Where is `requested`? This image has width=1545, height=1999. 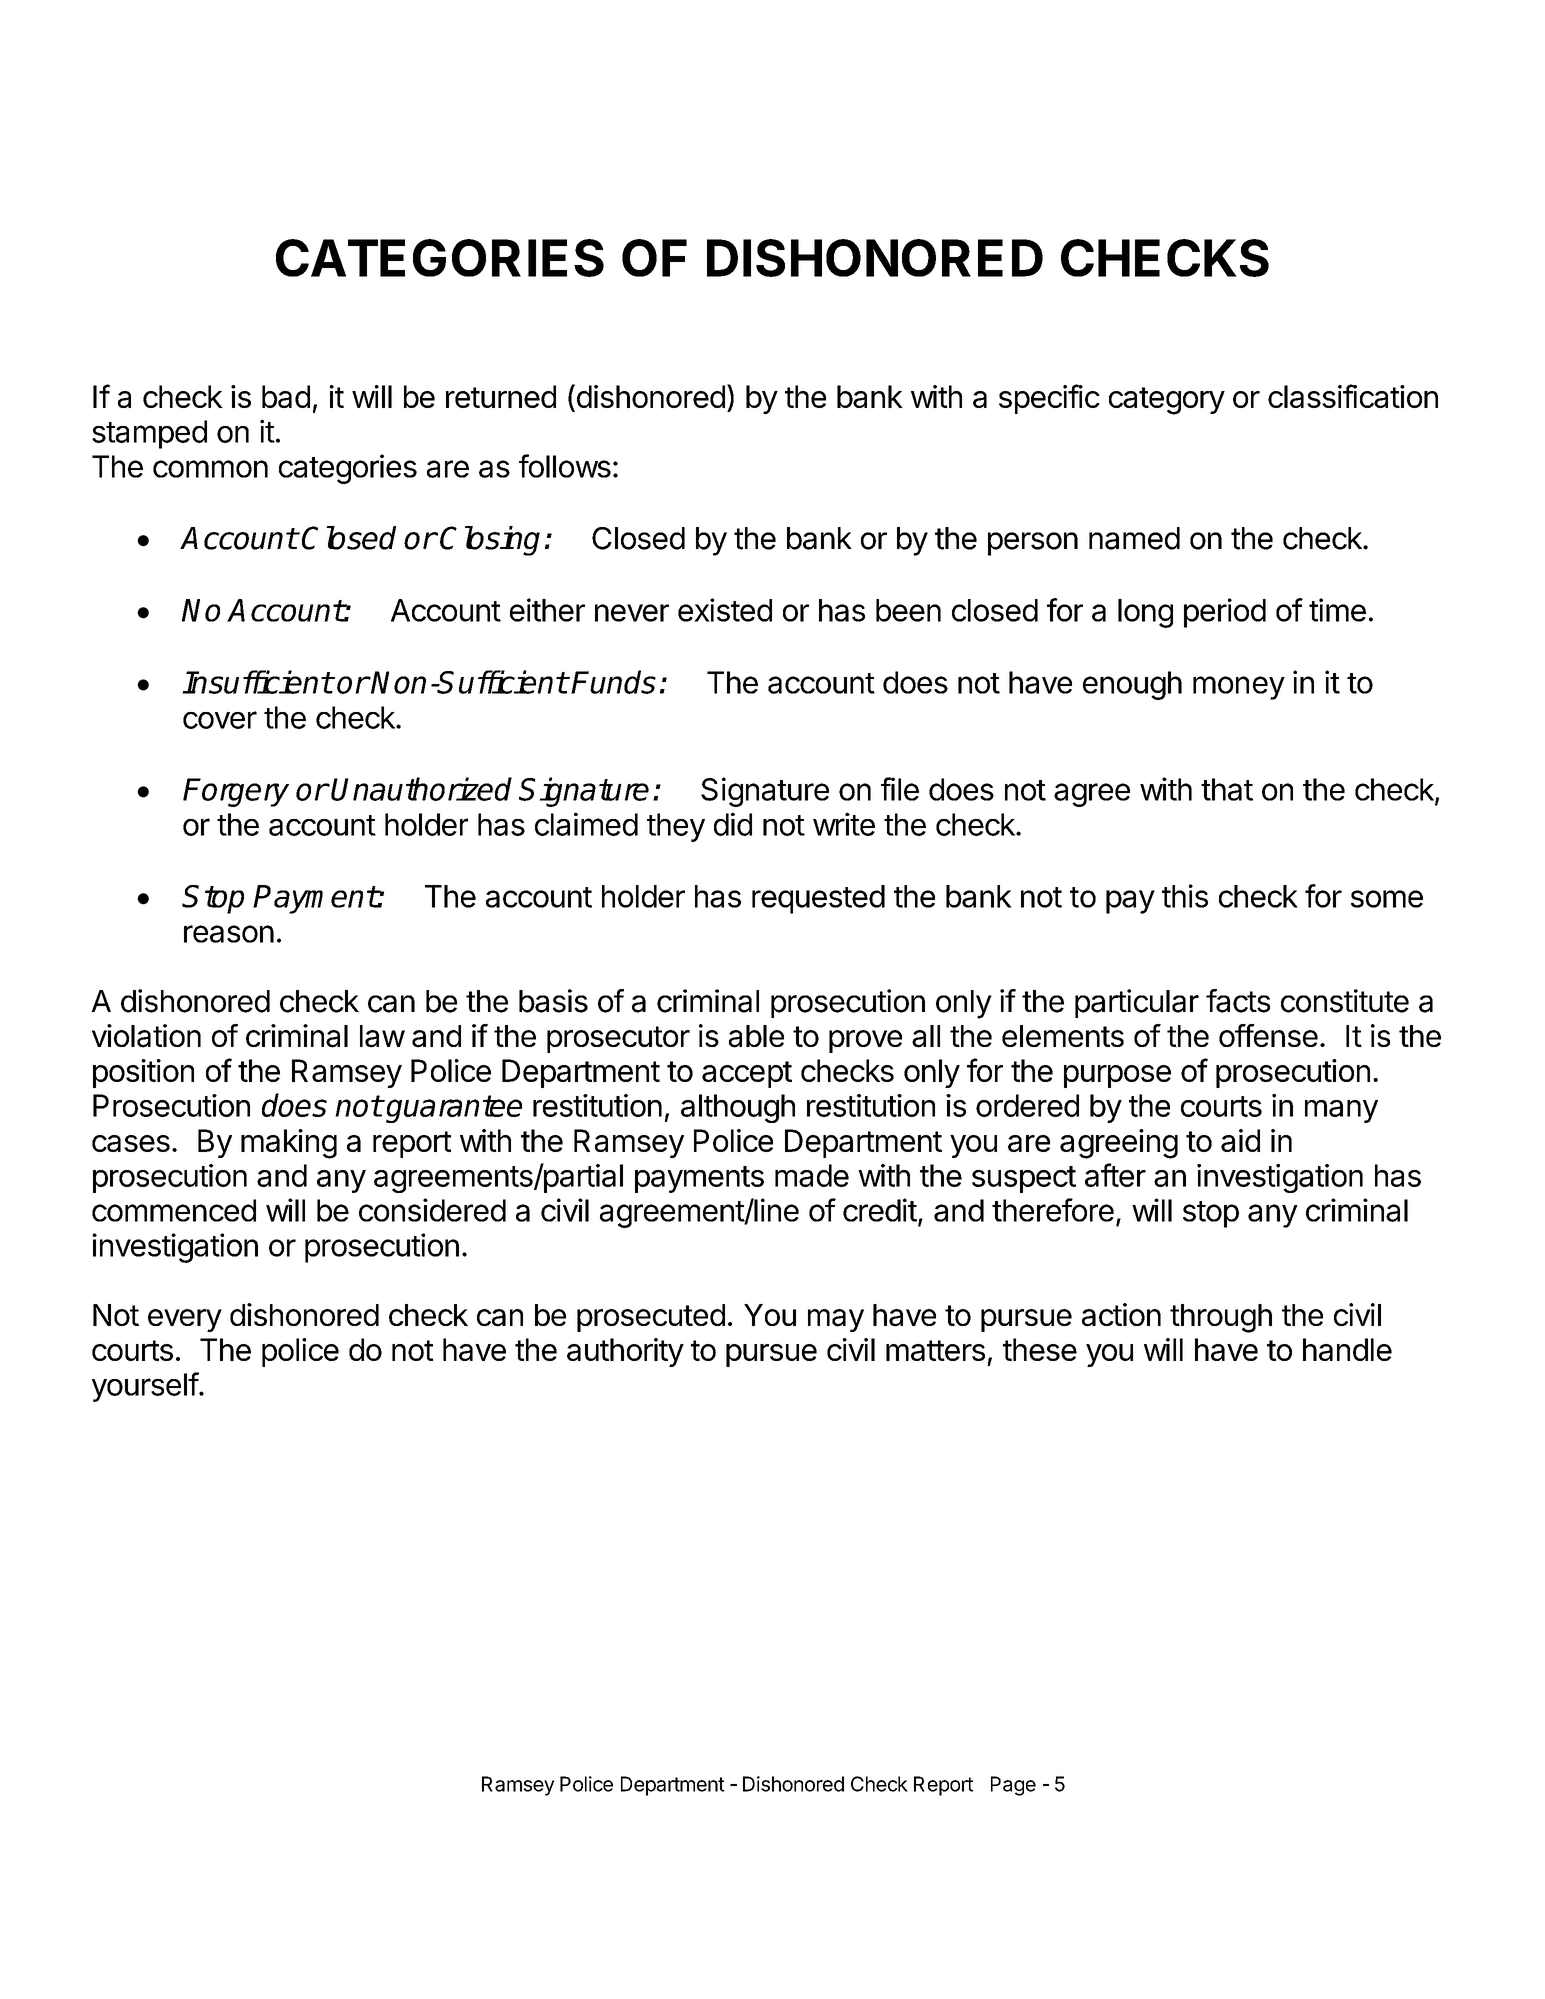 requested is located at coordinates (818, 899).
